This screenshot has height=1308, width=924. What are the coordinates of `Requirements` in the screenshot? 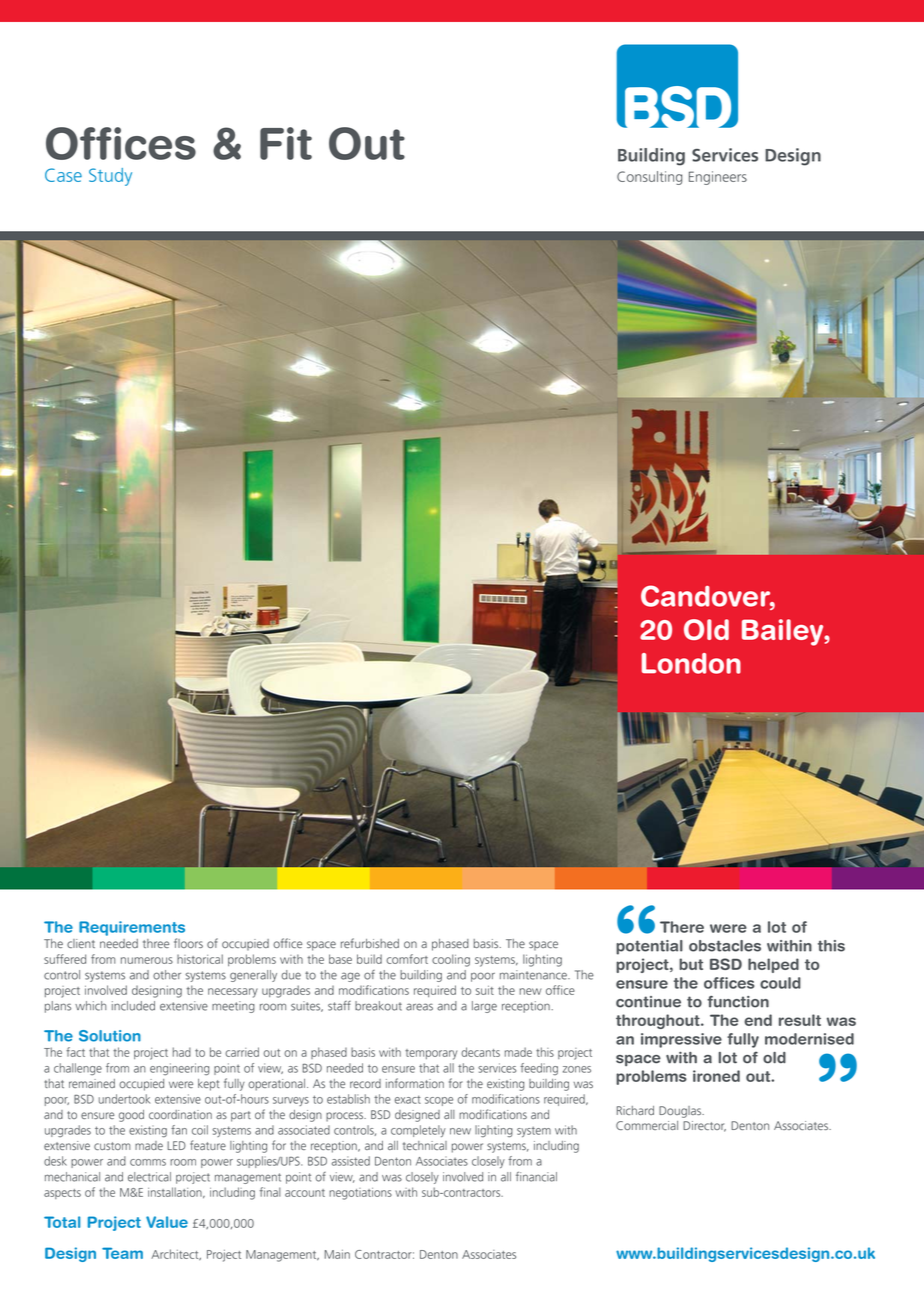 It's located at (132, 928).
